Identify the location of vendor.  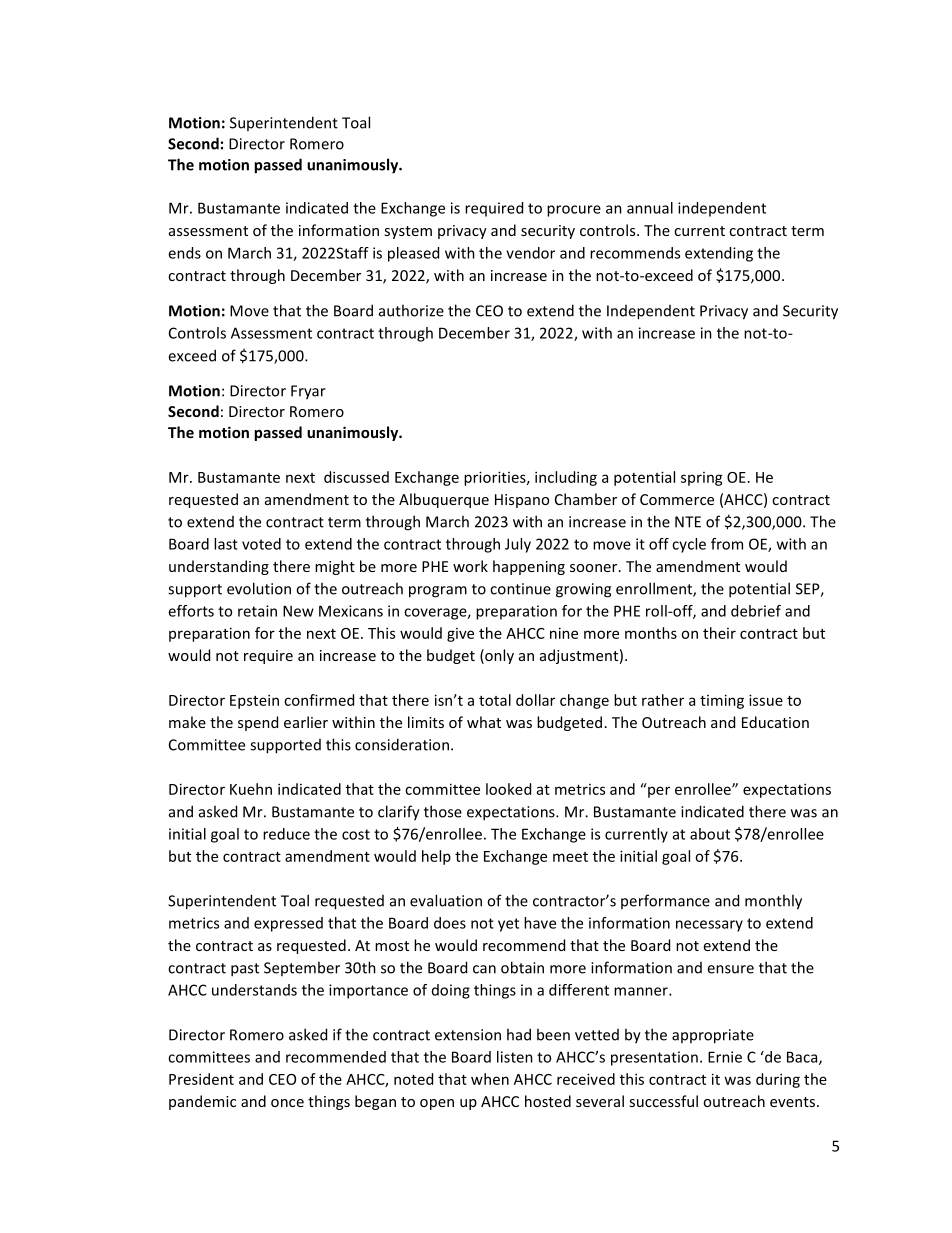
(530, 253).
